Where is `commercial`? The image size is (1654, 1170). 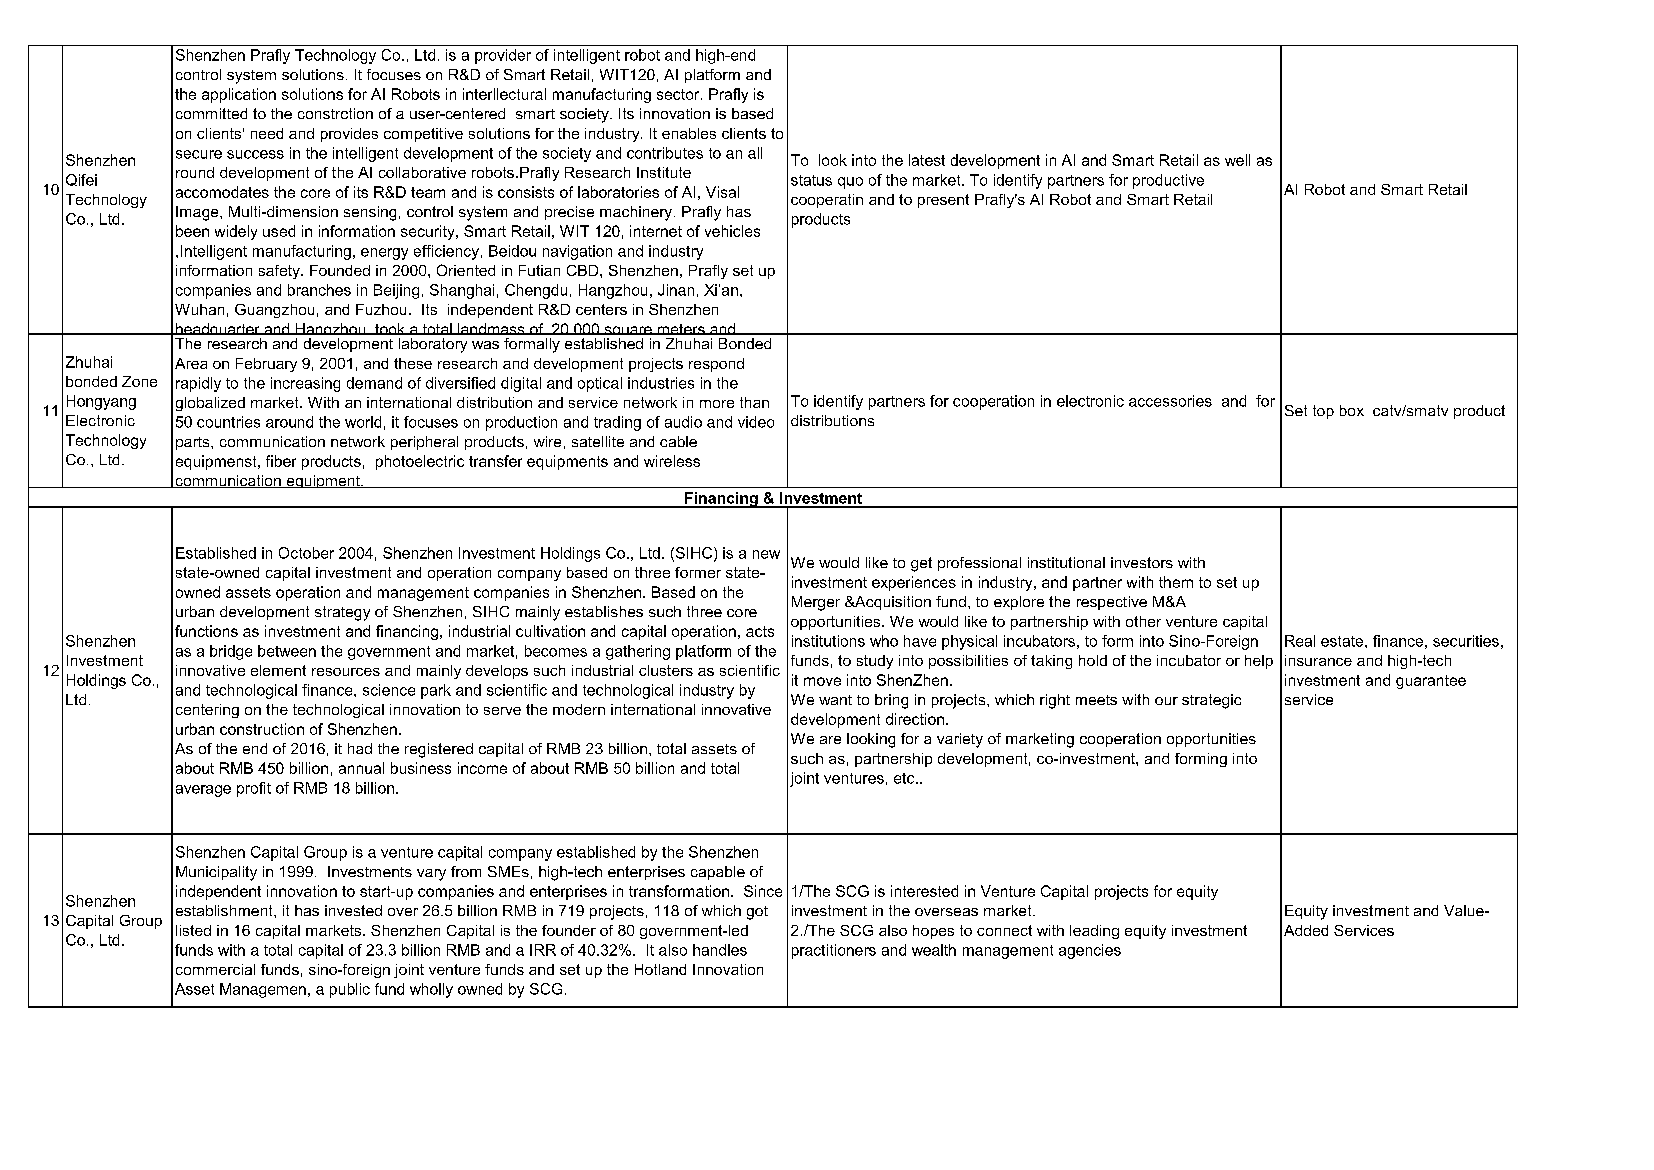
commercial is located at coordinates (215, 969).
